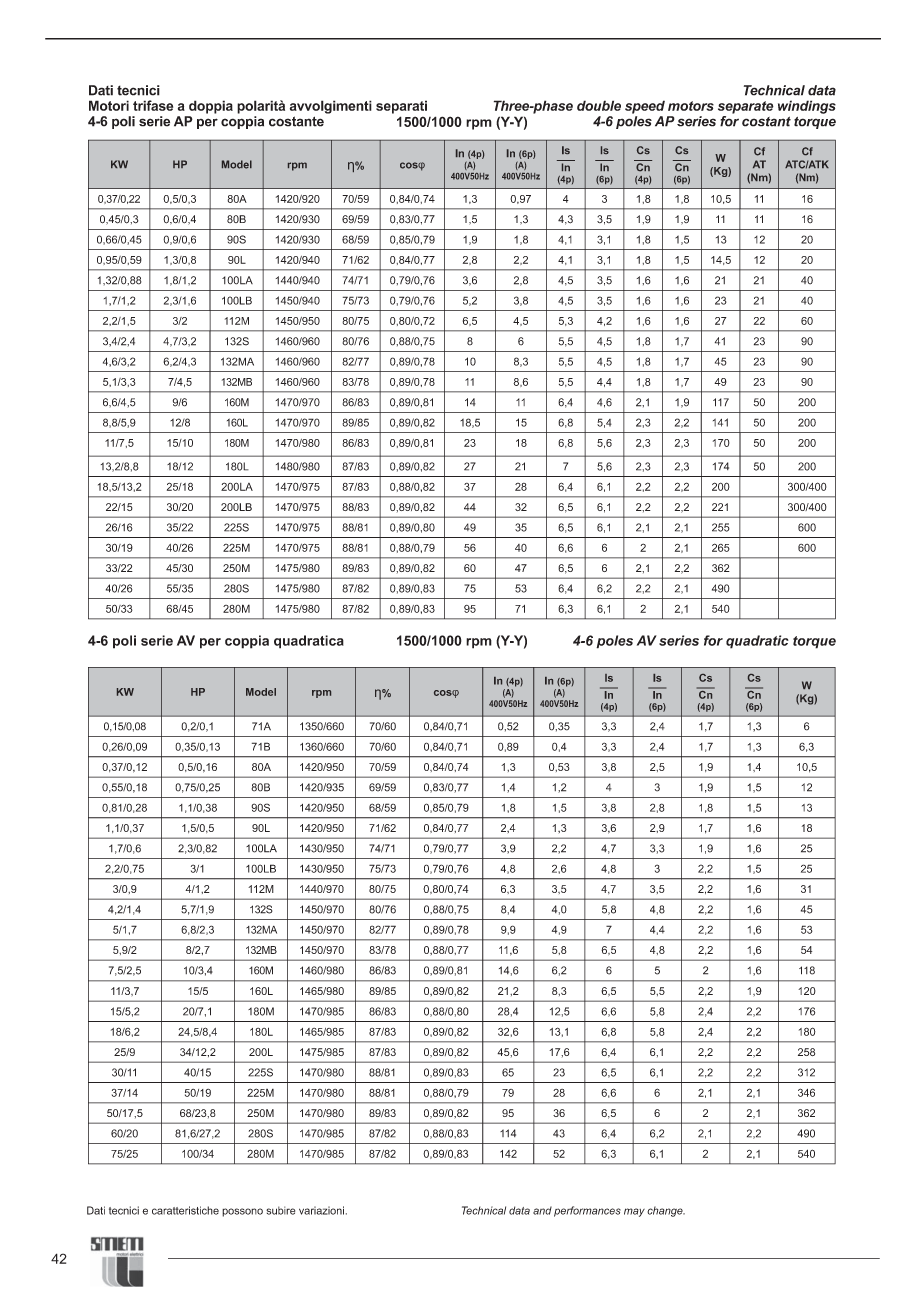 The width and height of the page is (924, 1308). Describe the element at coordinates (807, 107) in the page. I see `windings` at that location.
